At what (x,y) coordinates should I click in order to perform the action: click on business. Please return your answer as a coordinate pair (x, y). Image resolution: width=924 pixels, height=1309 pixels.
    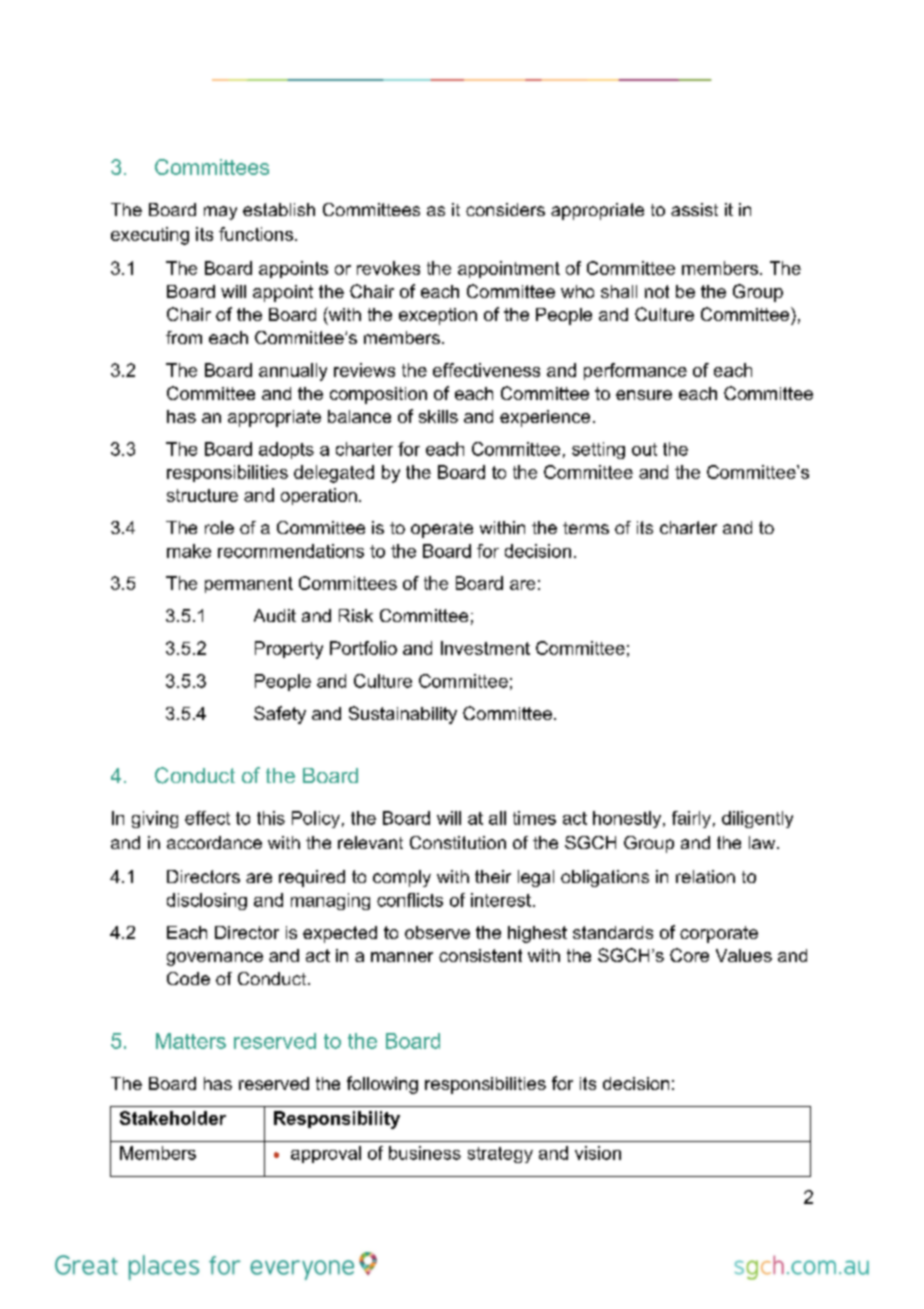
    Looking at the image, I should click on (425, 1153).
